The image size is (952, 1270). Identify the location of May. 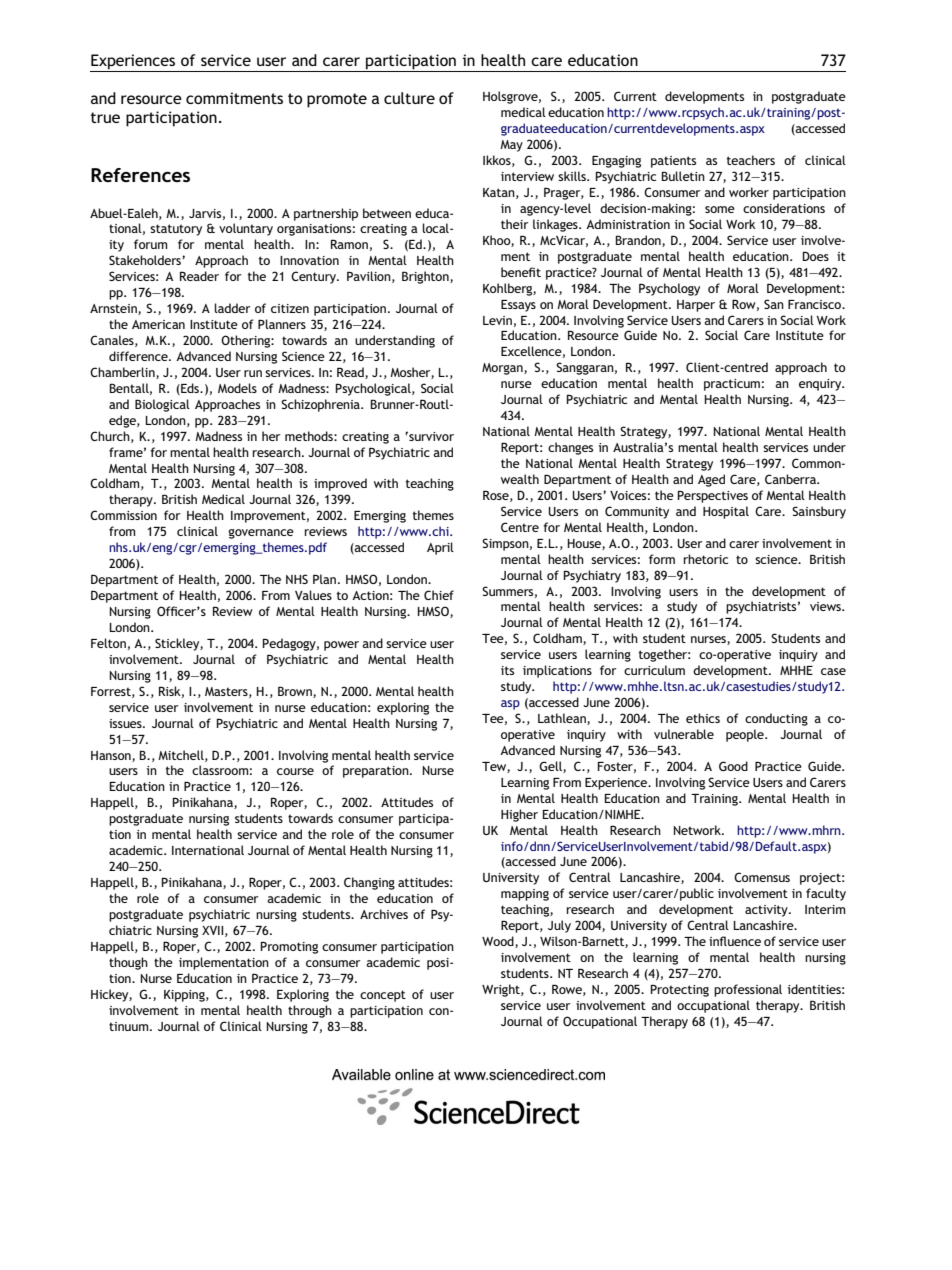
(511, 146).
